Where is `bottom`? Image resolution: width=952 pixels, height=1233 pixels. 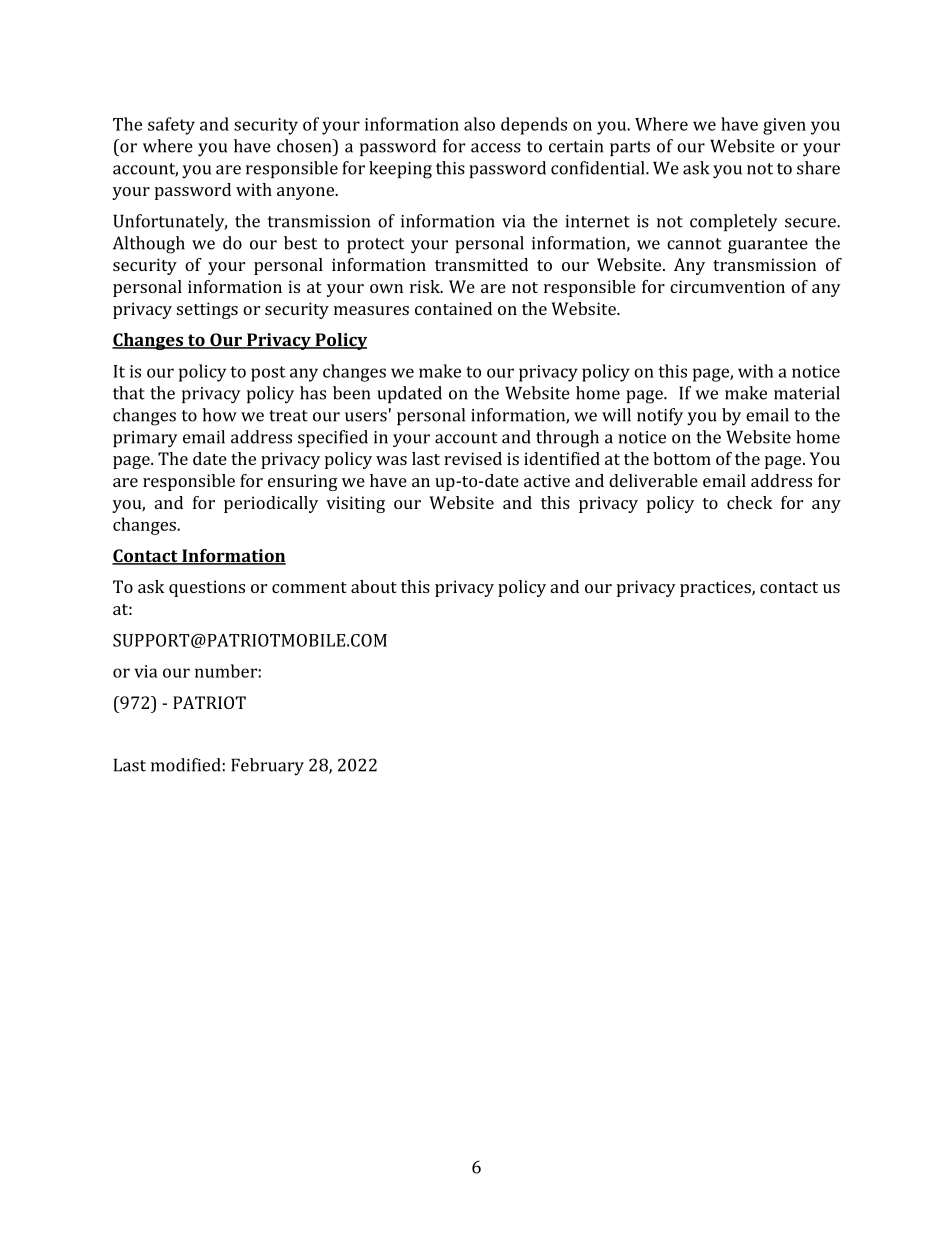
bottom is located at coordinates (682, 458).
